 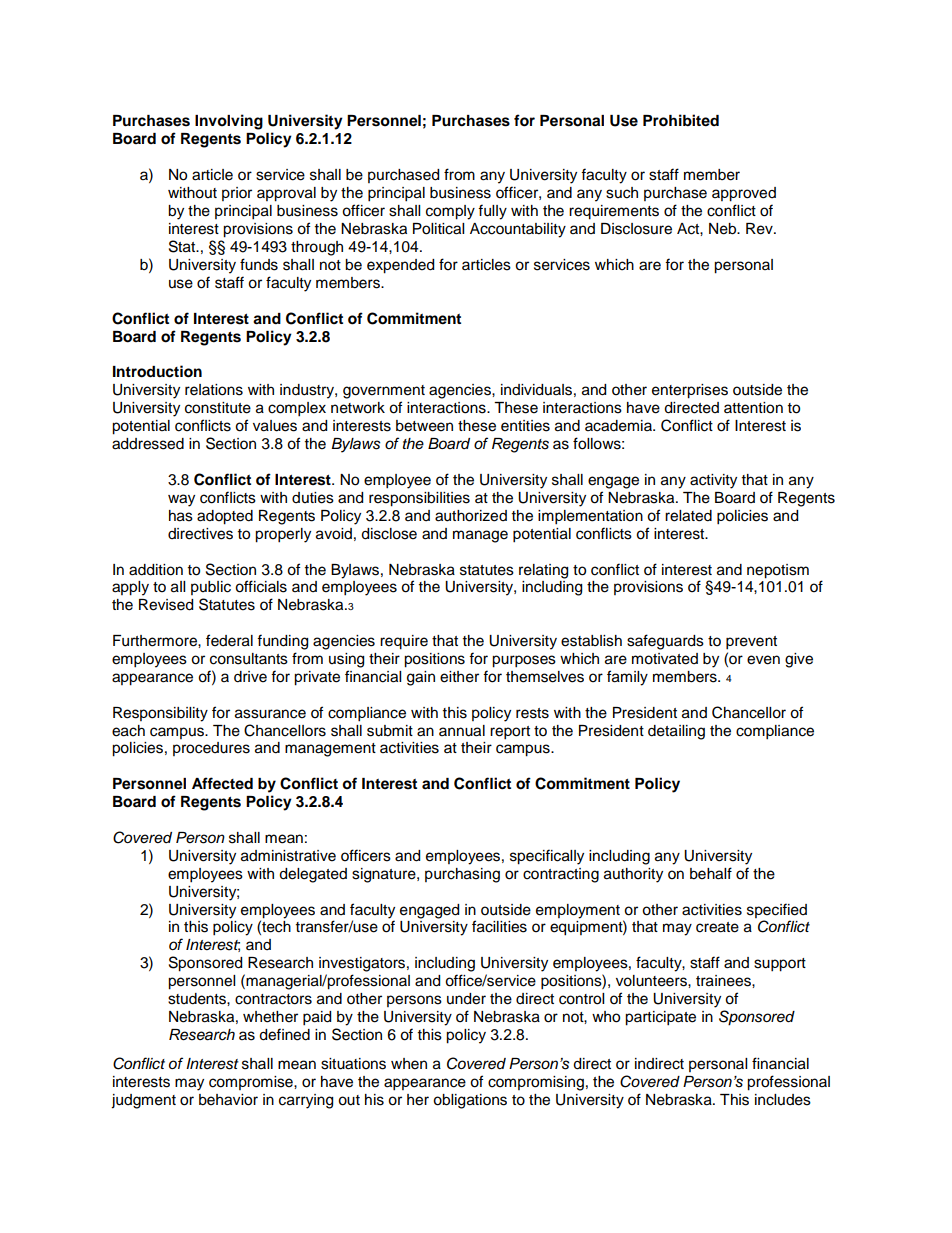 I want to click on between, so click(x=424, y=426).
